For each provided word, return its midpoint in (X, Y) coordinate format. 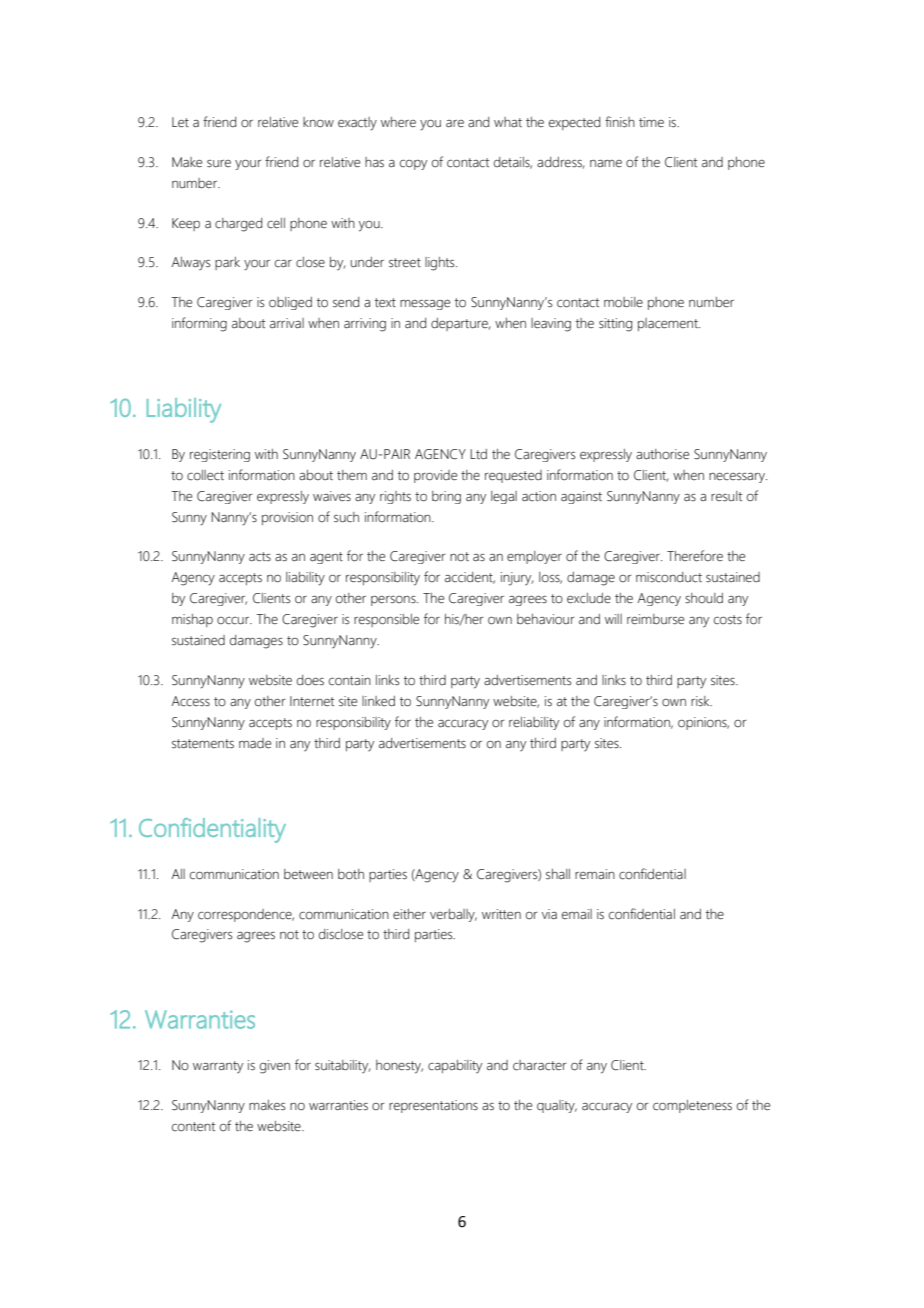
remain (595, 874)
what (508, 122)
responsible (386, 620)
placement (669, 324)
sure (219, 164)
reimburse (655, 619)
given (275, 1067)
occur (234, 621)
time (651, 122)
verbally (453, 915)
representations (433, 1106)
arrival (287, 323)
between (308, 874)
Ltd (478, 454)
